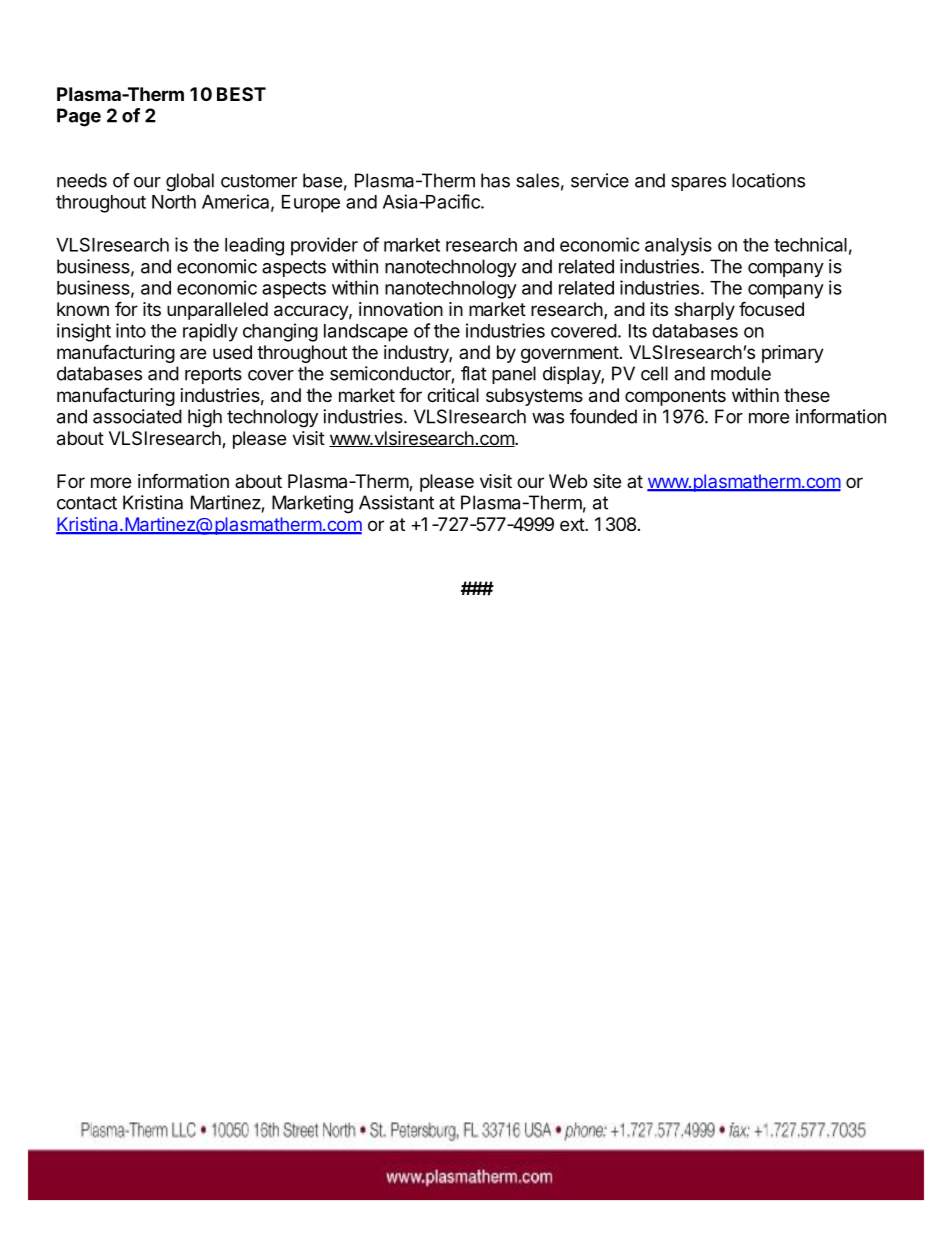  What do you see at coordinates (741, 373) in the screenshot?
I see `module` at bounding box center [741, 373].
